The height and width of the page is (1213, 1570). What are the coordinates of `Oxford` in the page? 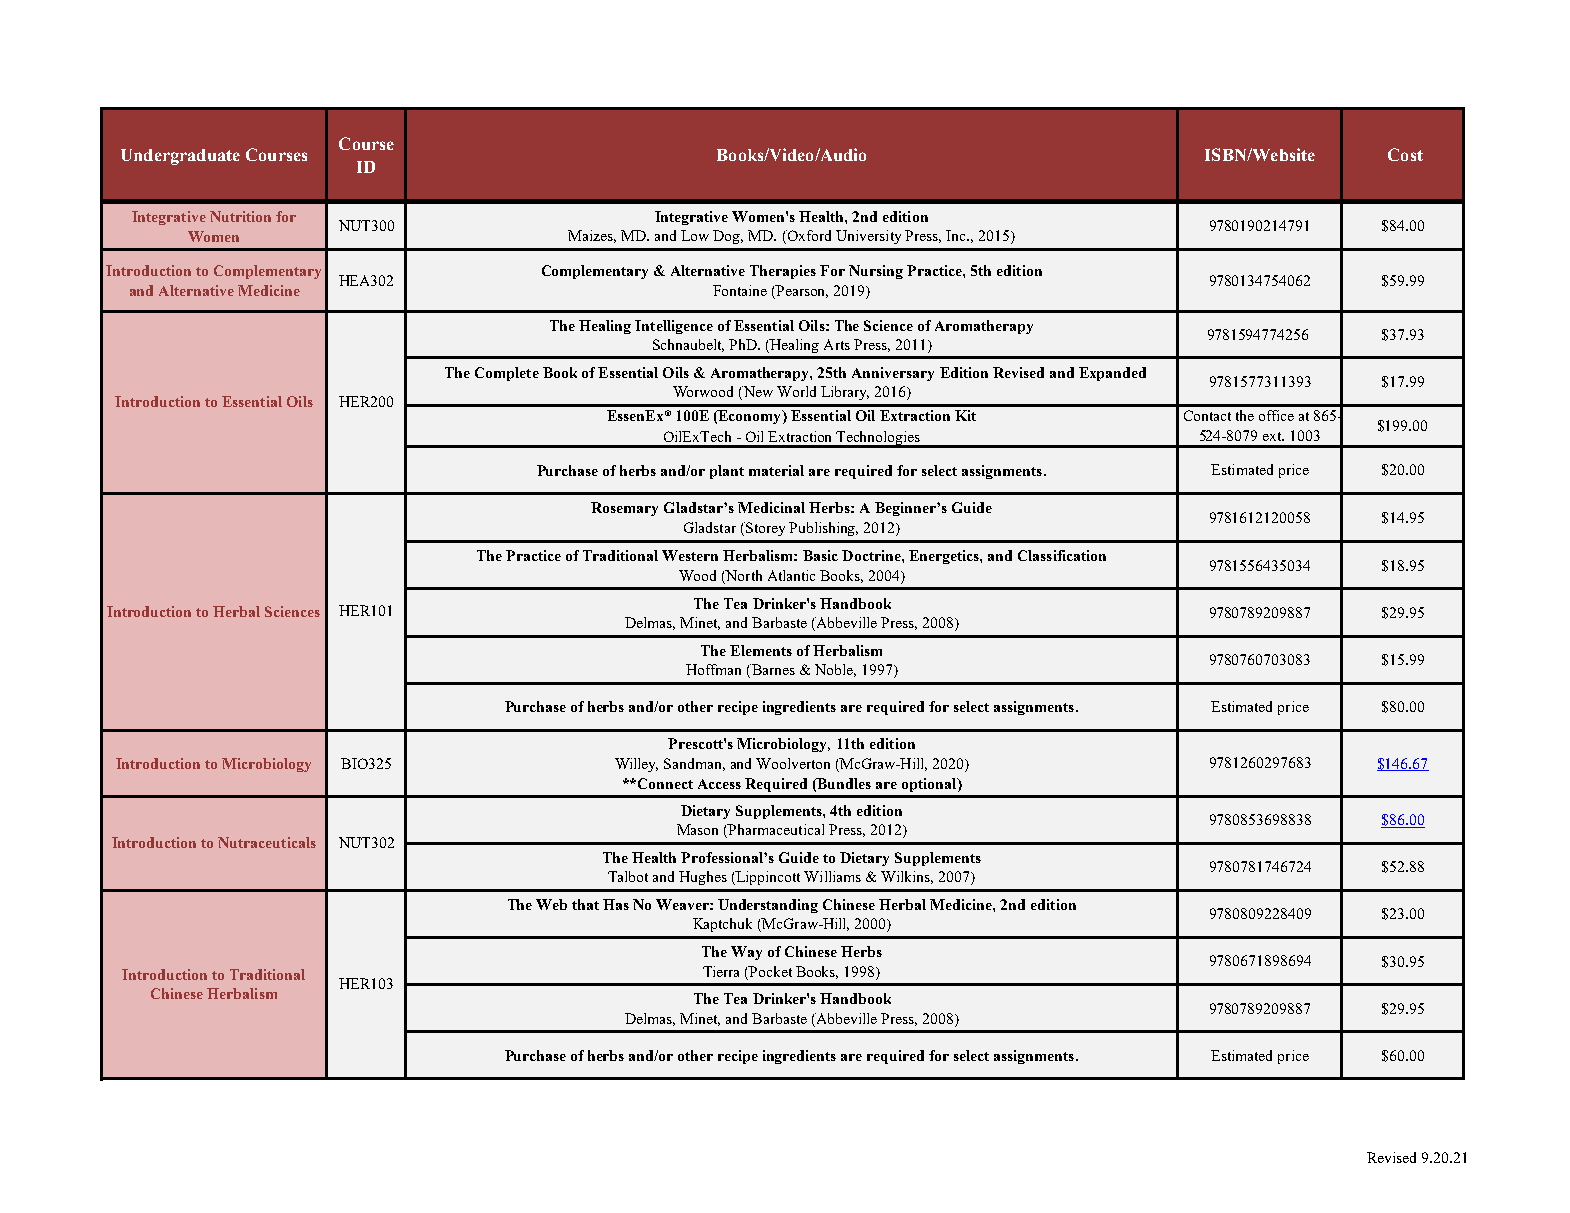 It's located at (808, 237).
